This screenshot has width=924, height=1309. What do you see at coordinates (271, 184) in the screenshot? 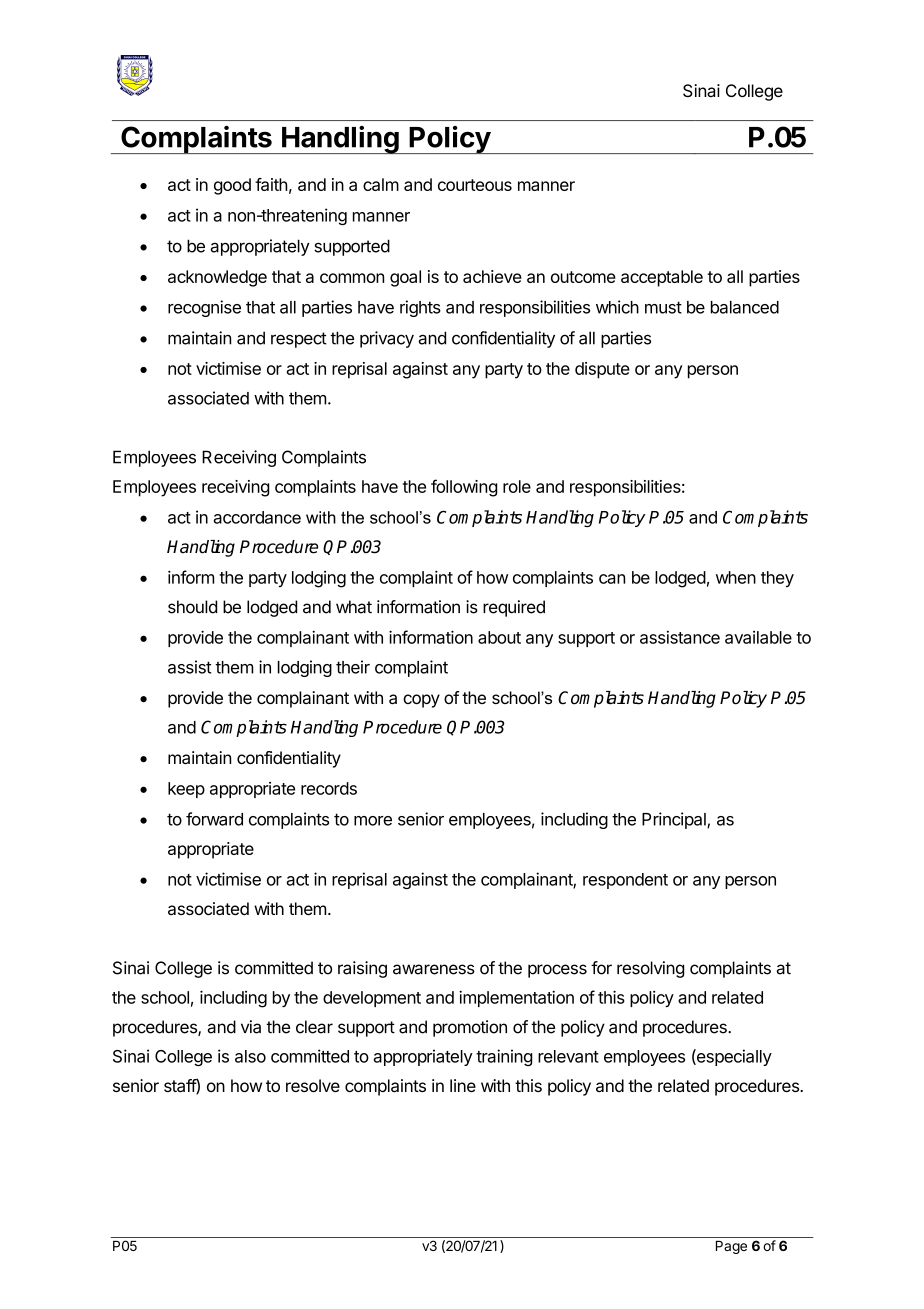
I see `faith` at bounding box center [271, 184].
